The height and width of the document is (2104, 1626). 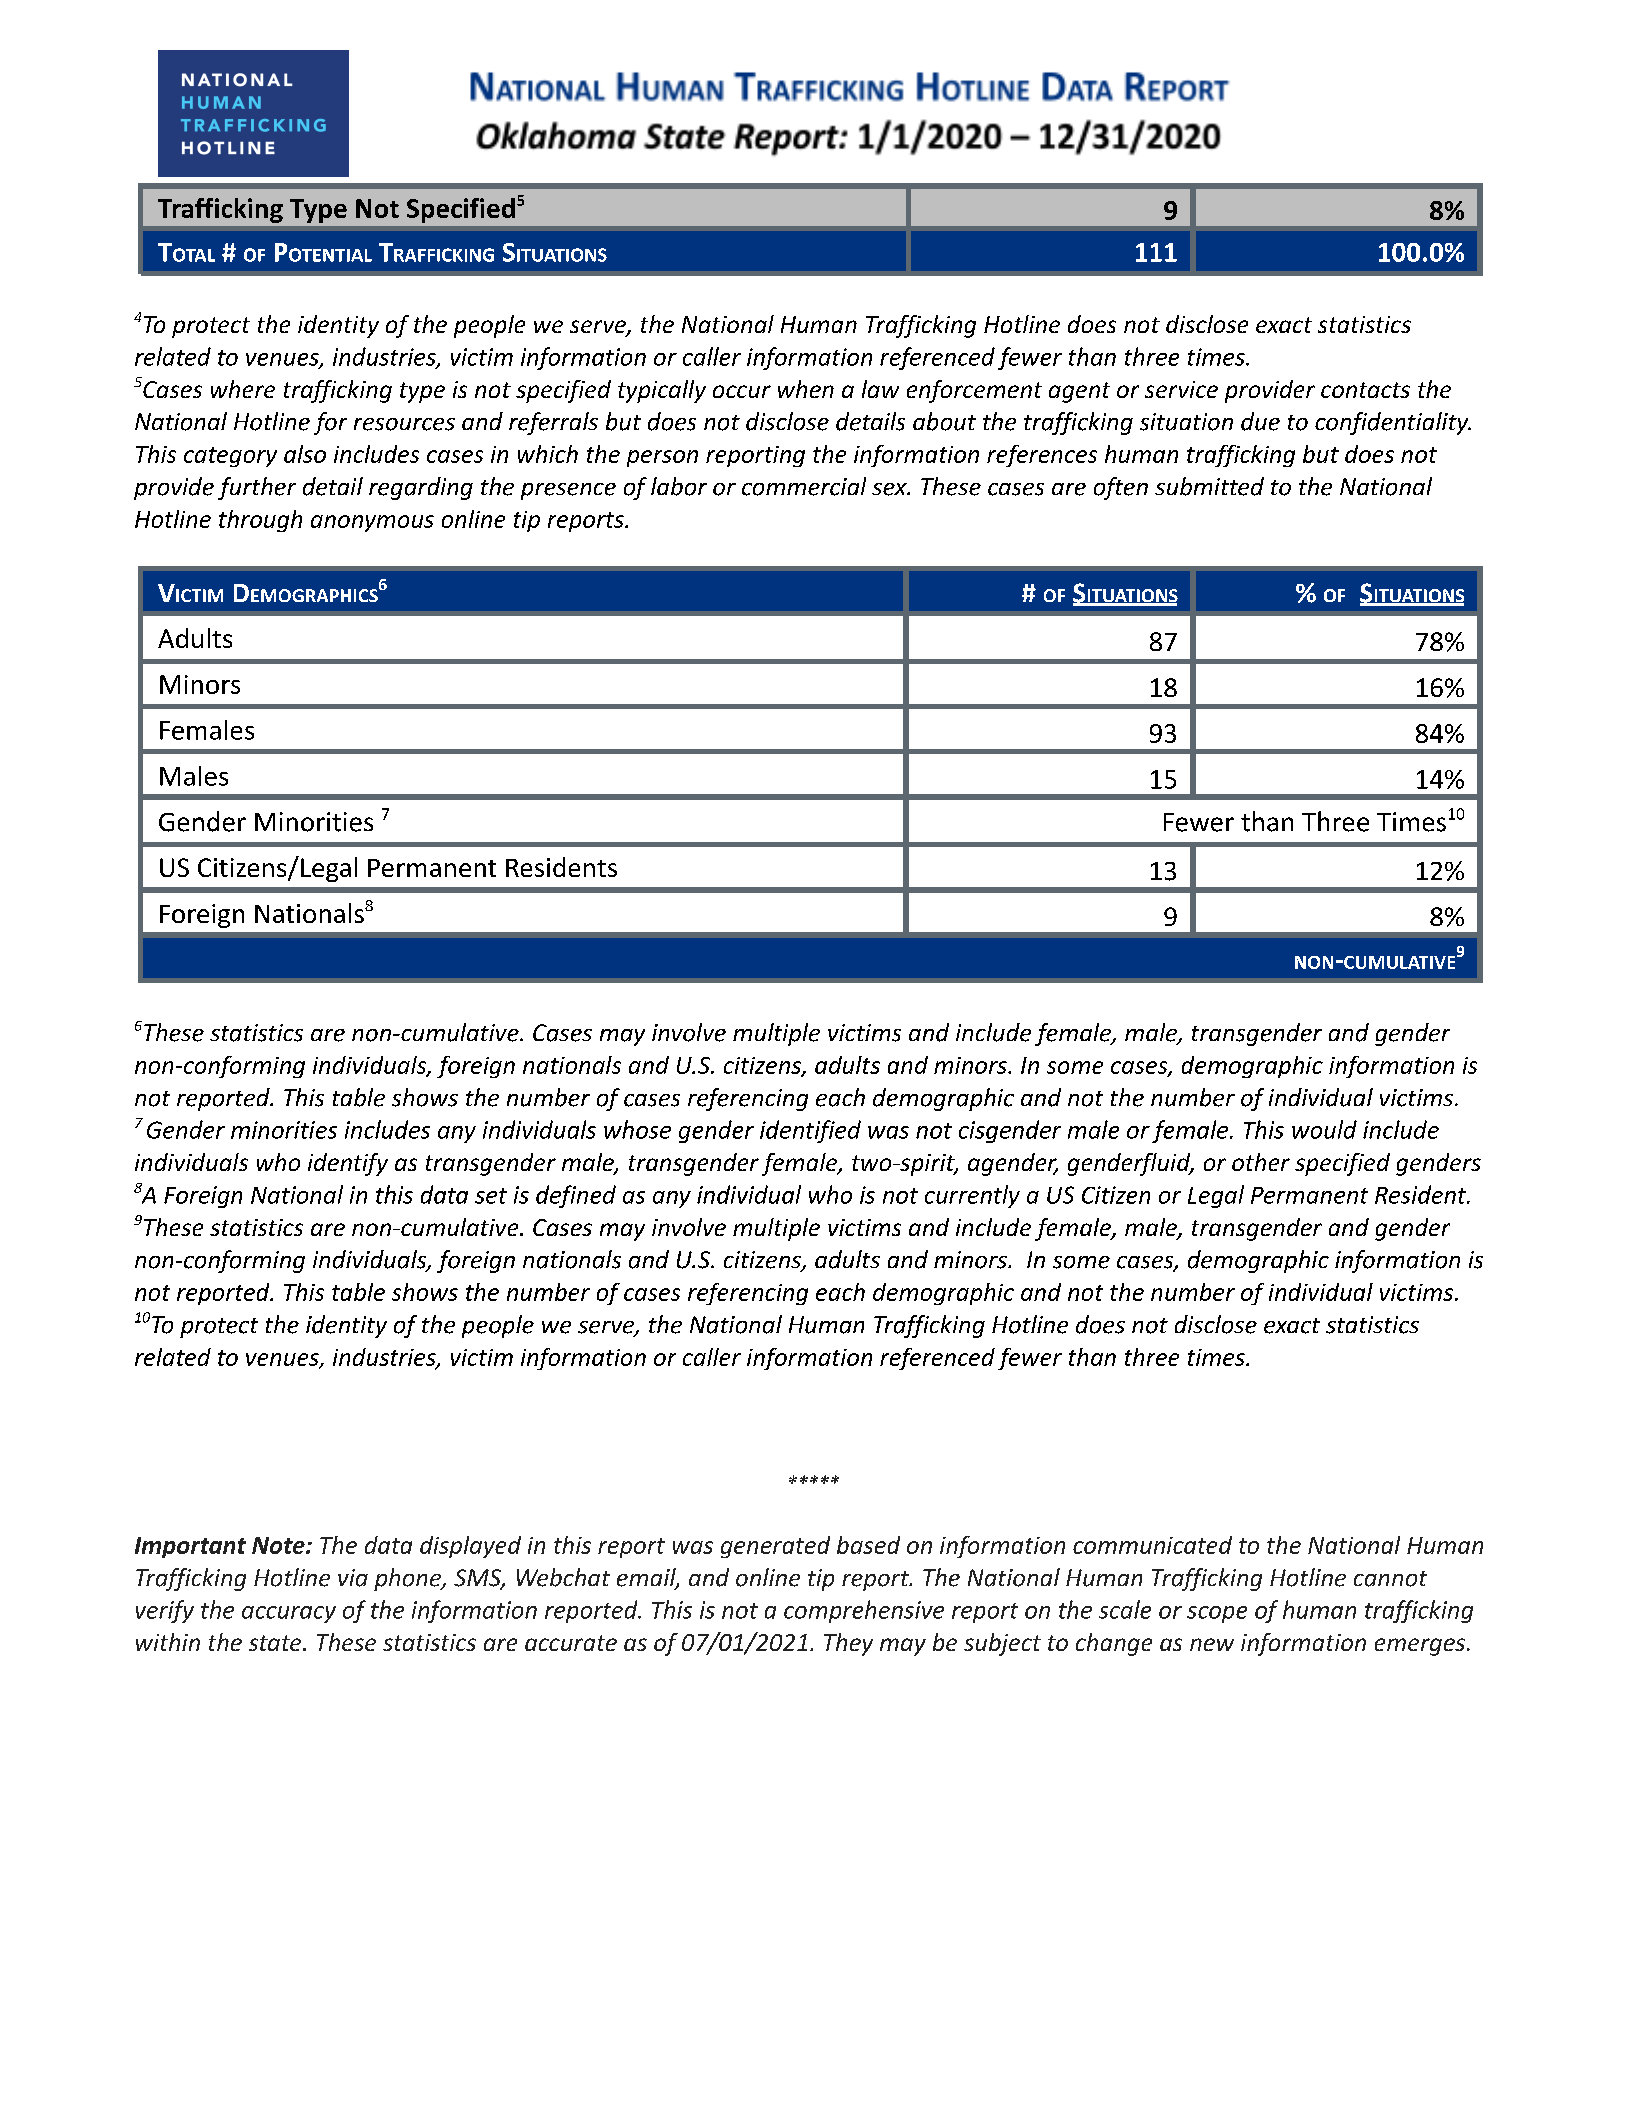 What do you see at coordinates (810, 1131) in the document?
I see `identified` at bounding box center [810, 1131].
